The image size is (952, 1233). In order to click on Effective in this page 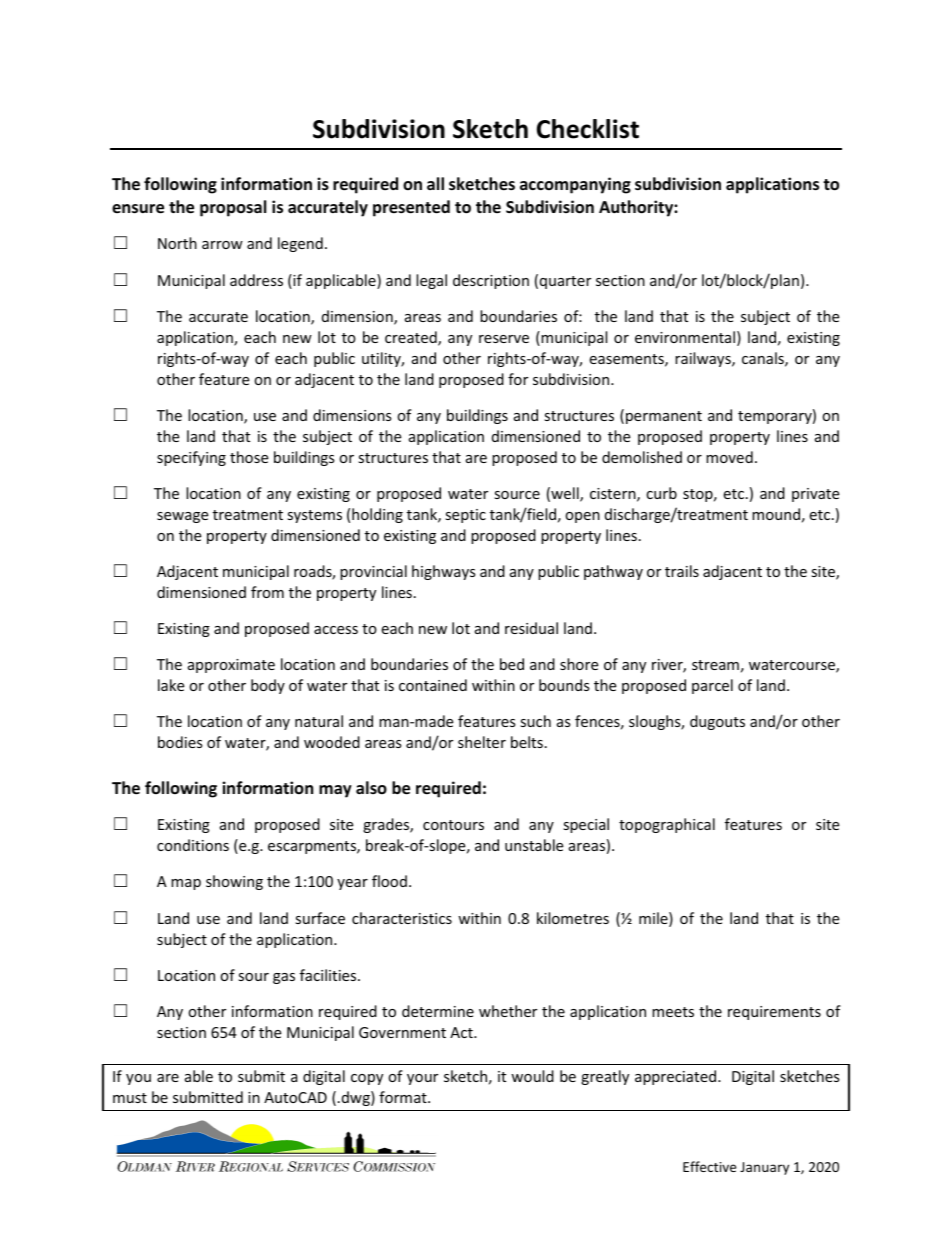, I will do `click(709, 1166)`.
